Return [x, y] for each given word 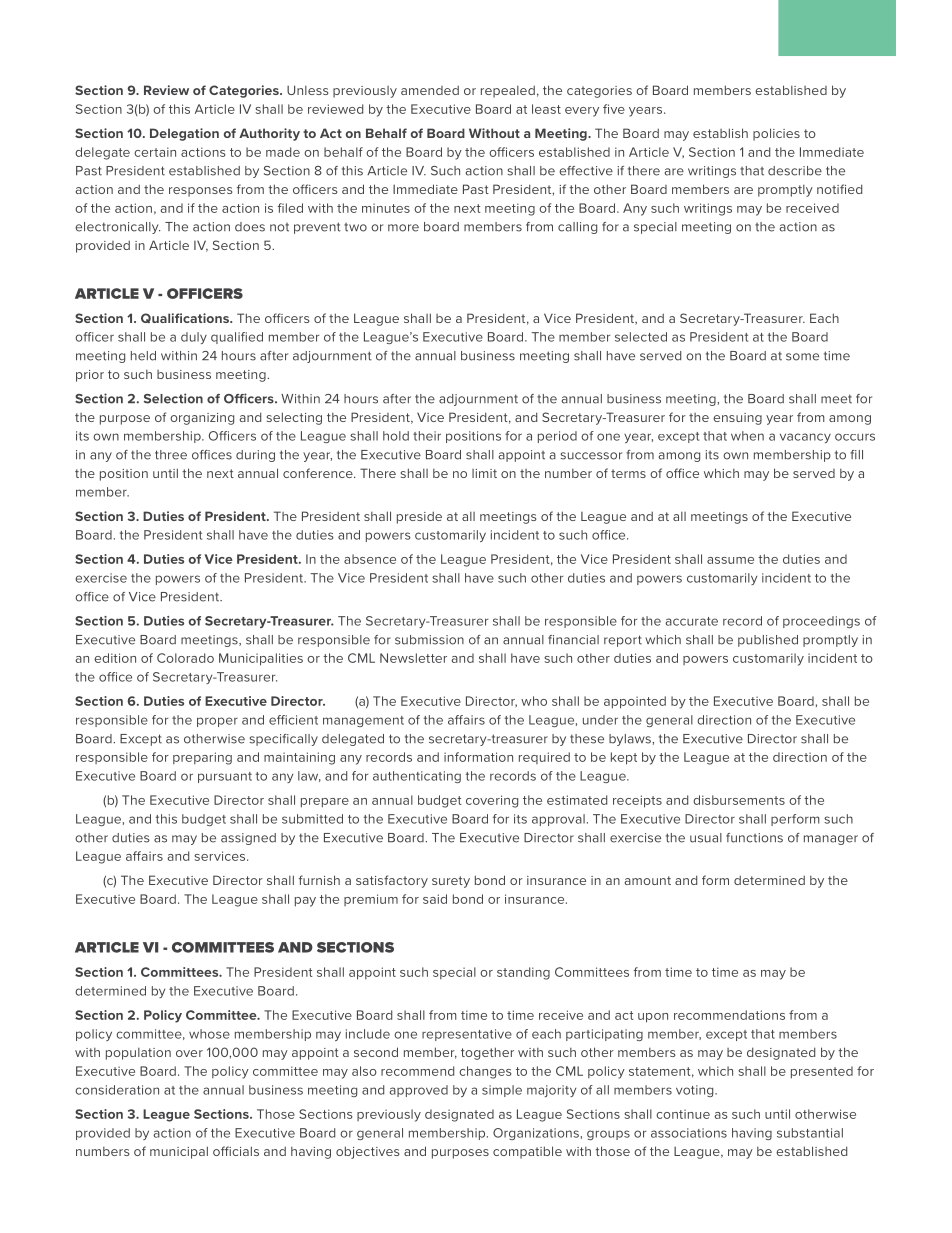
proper [217, 722]
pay [305, 902]
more [403, 228]
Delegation [184, 134]
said [435, 899]
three [171, 455]
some [802, 357]
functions [754, 838]
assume [730, 560]
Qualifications [186, 318]
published [768, 641]
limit [484, 473]
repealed [508, 91]
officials [236, 1151]
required [544, 758]
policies [776, 134]
